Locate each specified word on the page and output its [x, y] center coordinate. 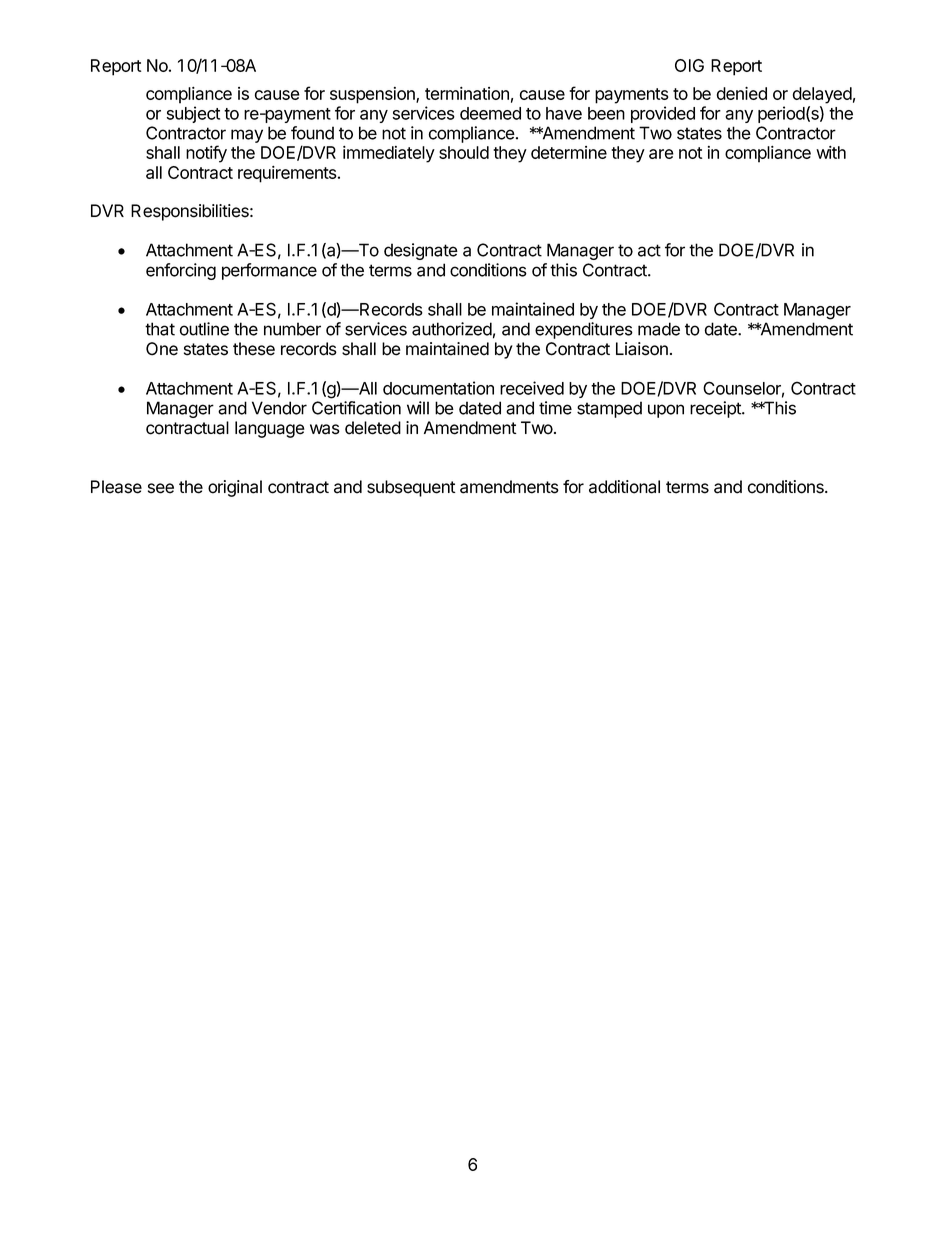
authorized [452, 329]
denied [742, 93]
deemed [490, 113]
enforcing [181, 271]
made [659, 329]
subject [193, 114]
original [235, 488]
